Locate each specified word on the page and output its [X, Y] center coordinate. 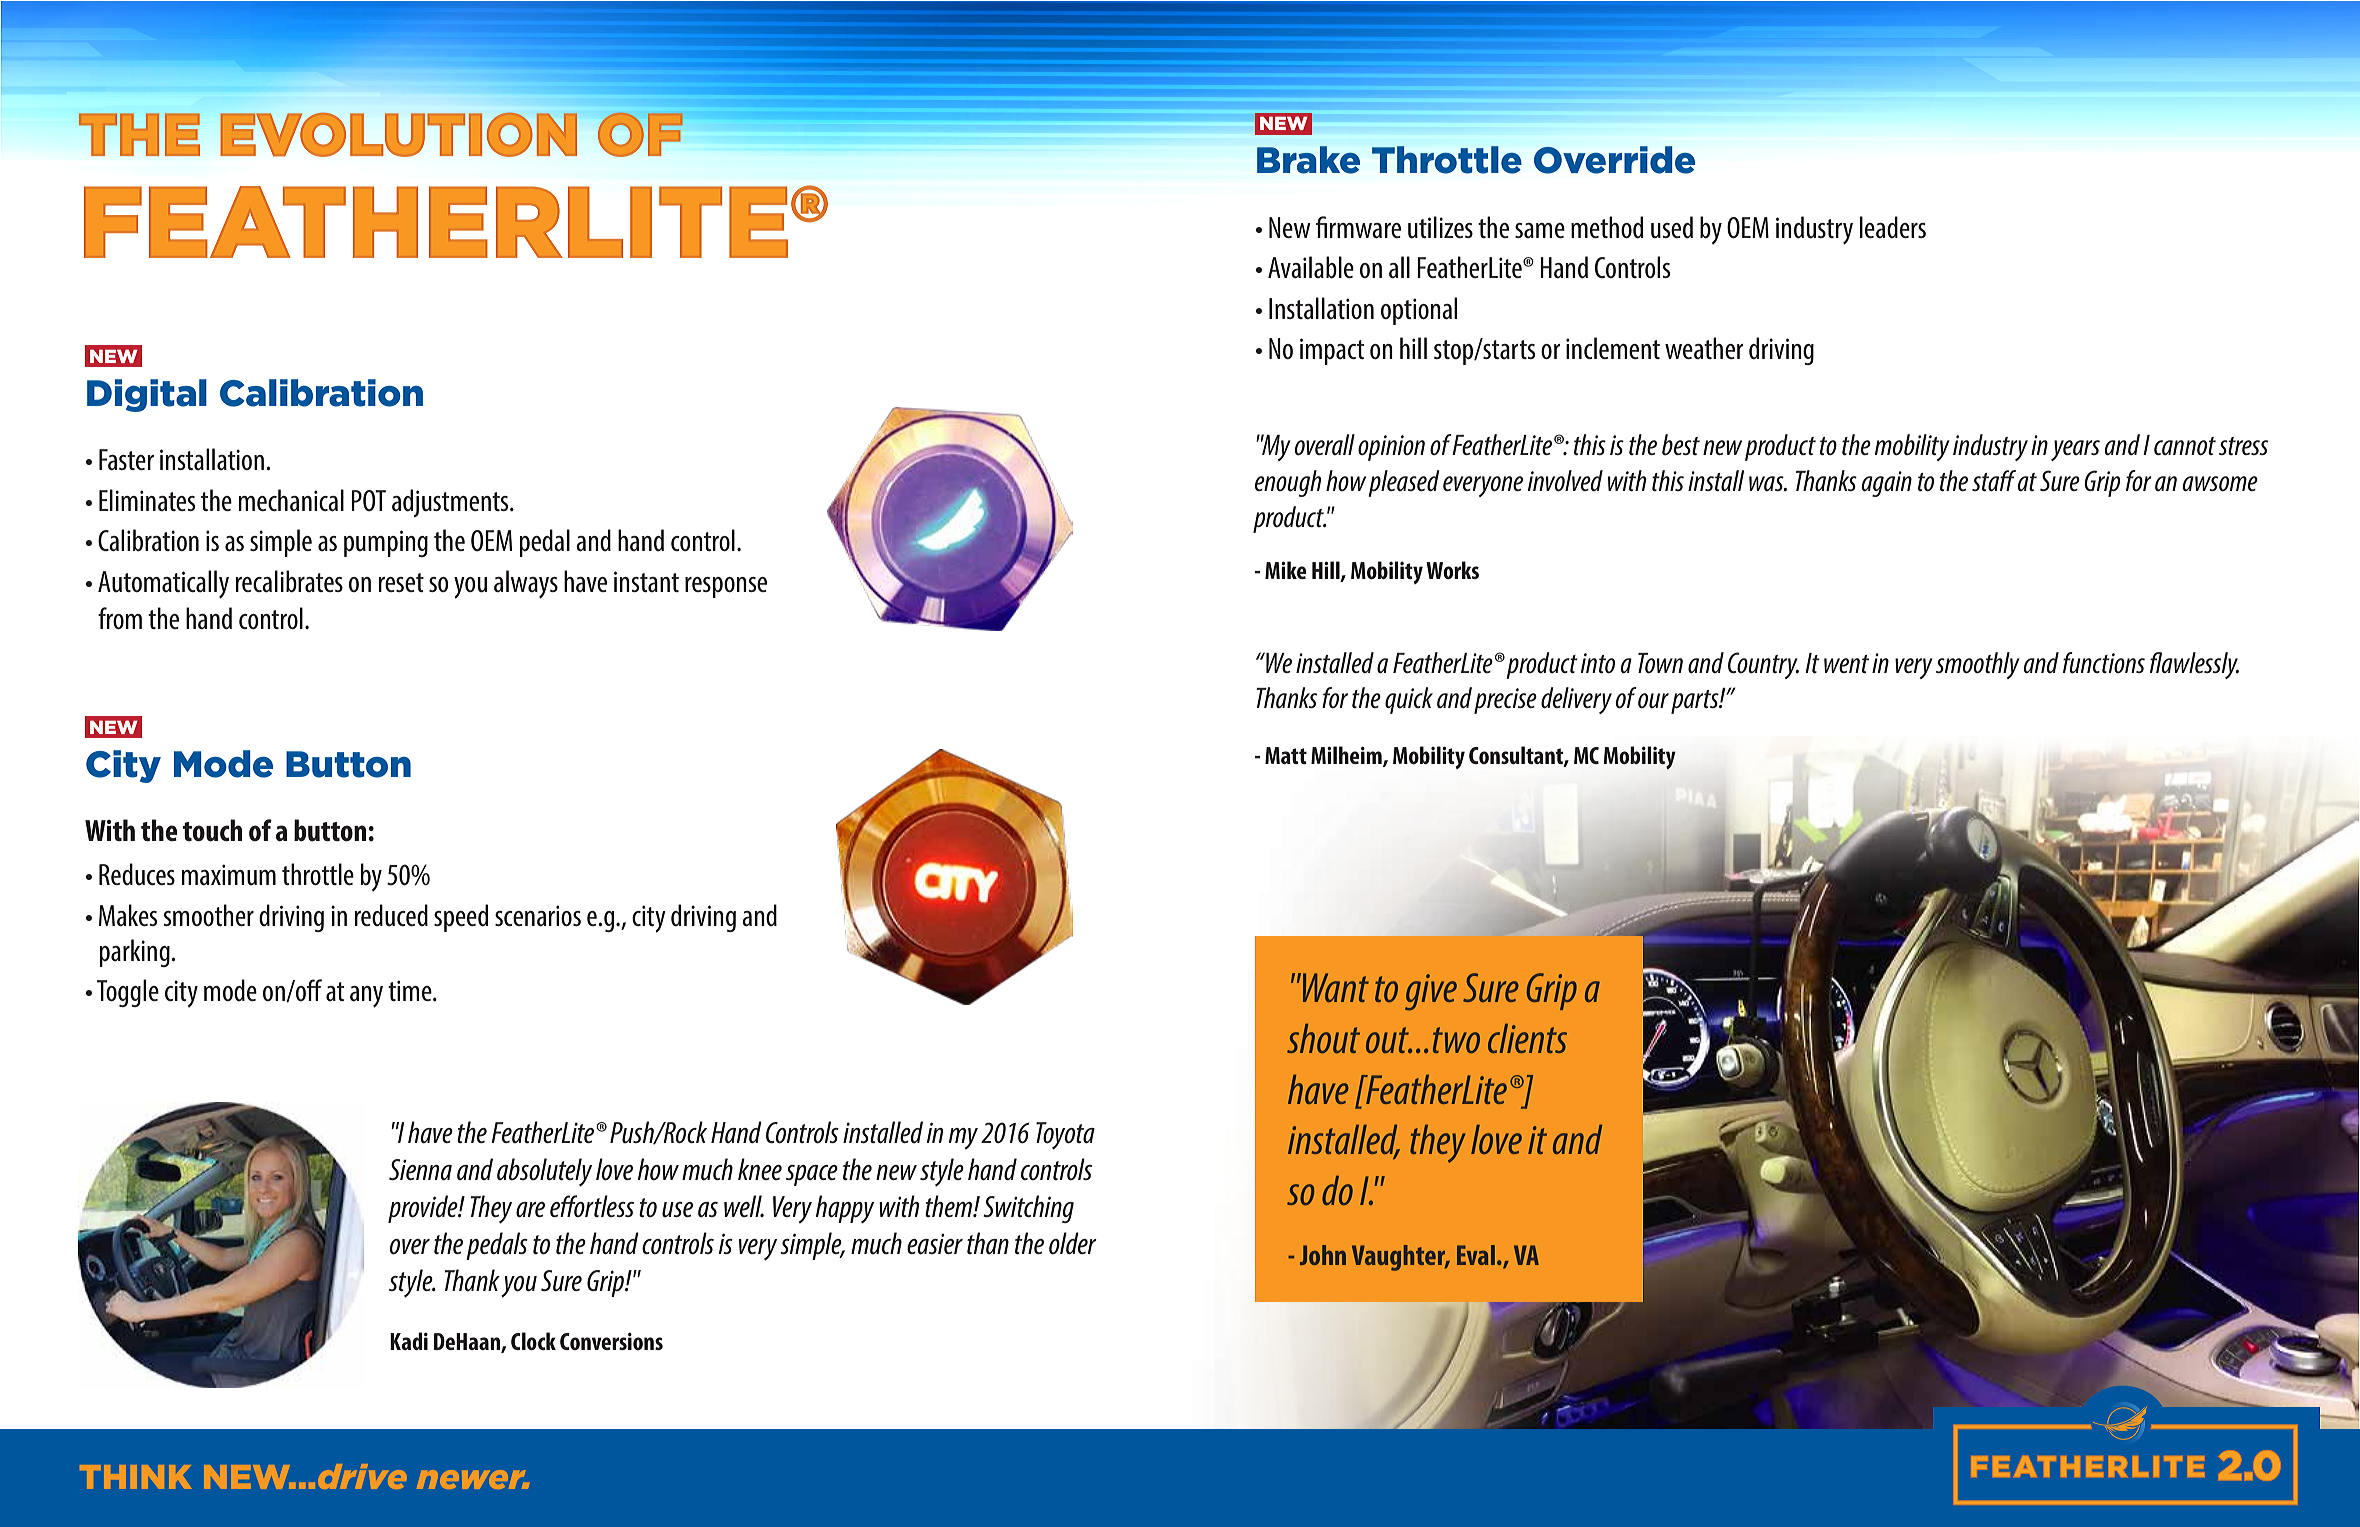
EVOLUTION [398, 134]
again [1886, 484]
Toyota [1065, 1136]
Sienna [420, 1169]
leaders [1893, 227]
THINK [136, 1477]
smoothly [1978, 665]
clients [1527, 1038]
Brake [1308, 160]
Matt [1286, 755]
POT [368, 501]
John [1323, 1255]
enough [1288, 483]
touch [212, 830]
